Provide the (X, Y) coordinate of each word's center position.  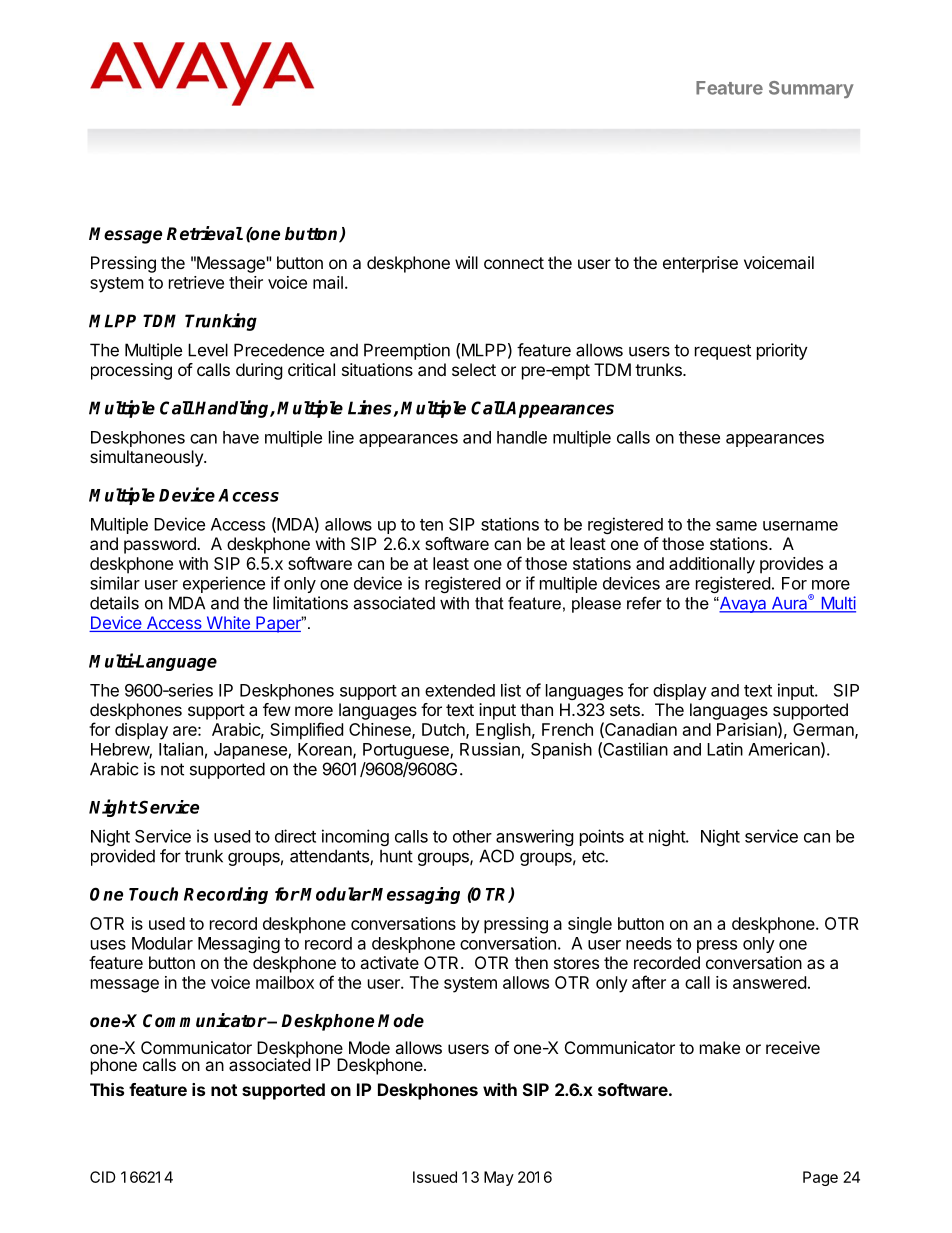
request (723, 352)
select (474, 369)
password (161, 545)
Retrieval (205, 233)
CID (103, 1177)
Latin (725, 749)
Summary (811, 89)
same (736, 526)
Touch (153, 894)
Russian (491, 750)
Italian (181, 749)
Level (208, 350)
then (531, 962)
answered (769, 982)
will (466, 262)
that (489, 603)
